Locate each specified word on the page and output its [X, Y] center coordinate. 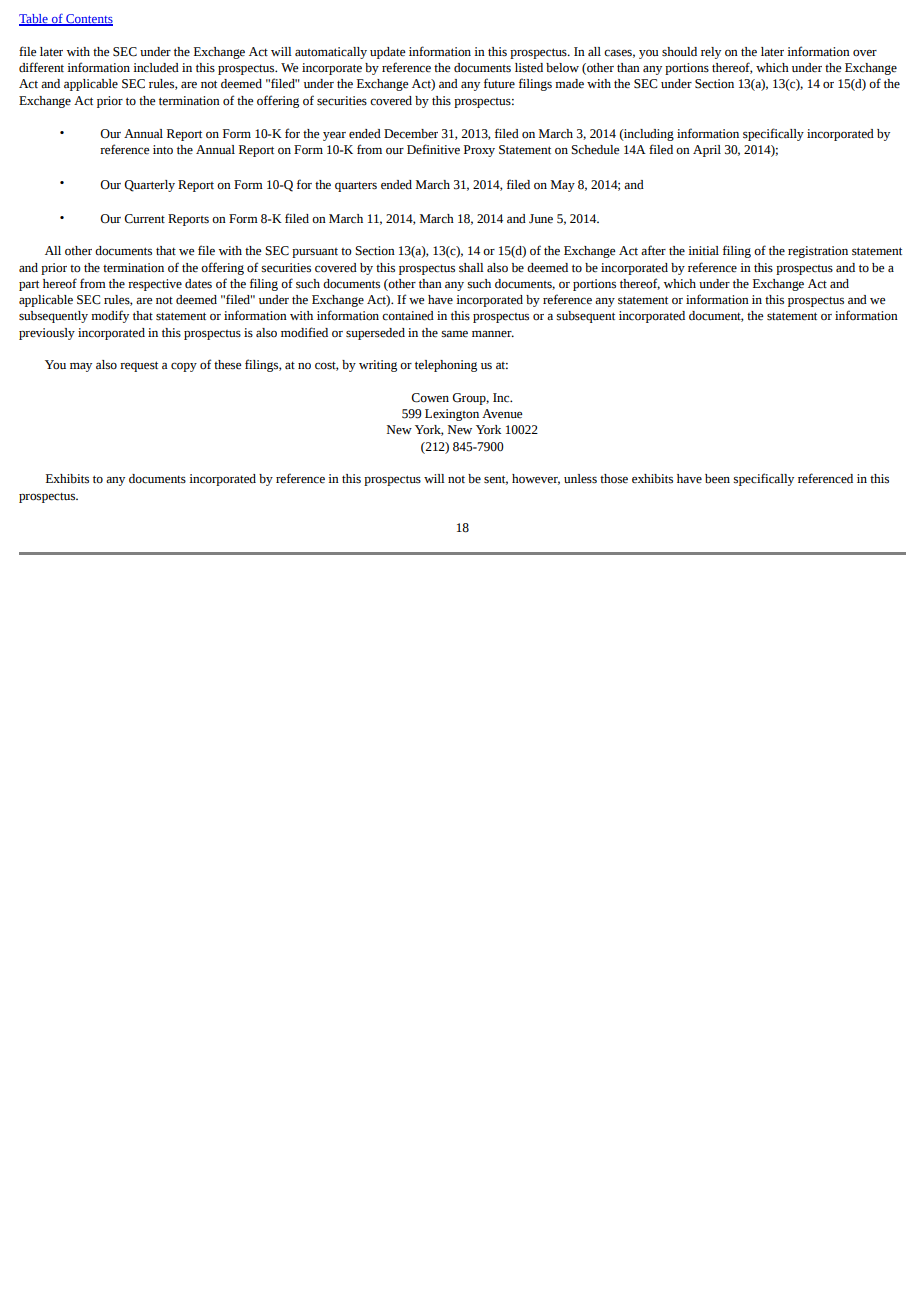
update [388, 53]
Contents [88, 20]
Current [144, 219]
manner [493, 334]
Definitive [433, 149]
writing [378, 366]
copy [184, 367]
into [163, 149]
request [139, 366]
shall [471, 267]
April [707, 151]
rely [711, 53]
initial [703, 250]
